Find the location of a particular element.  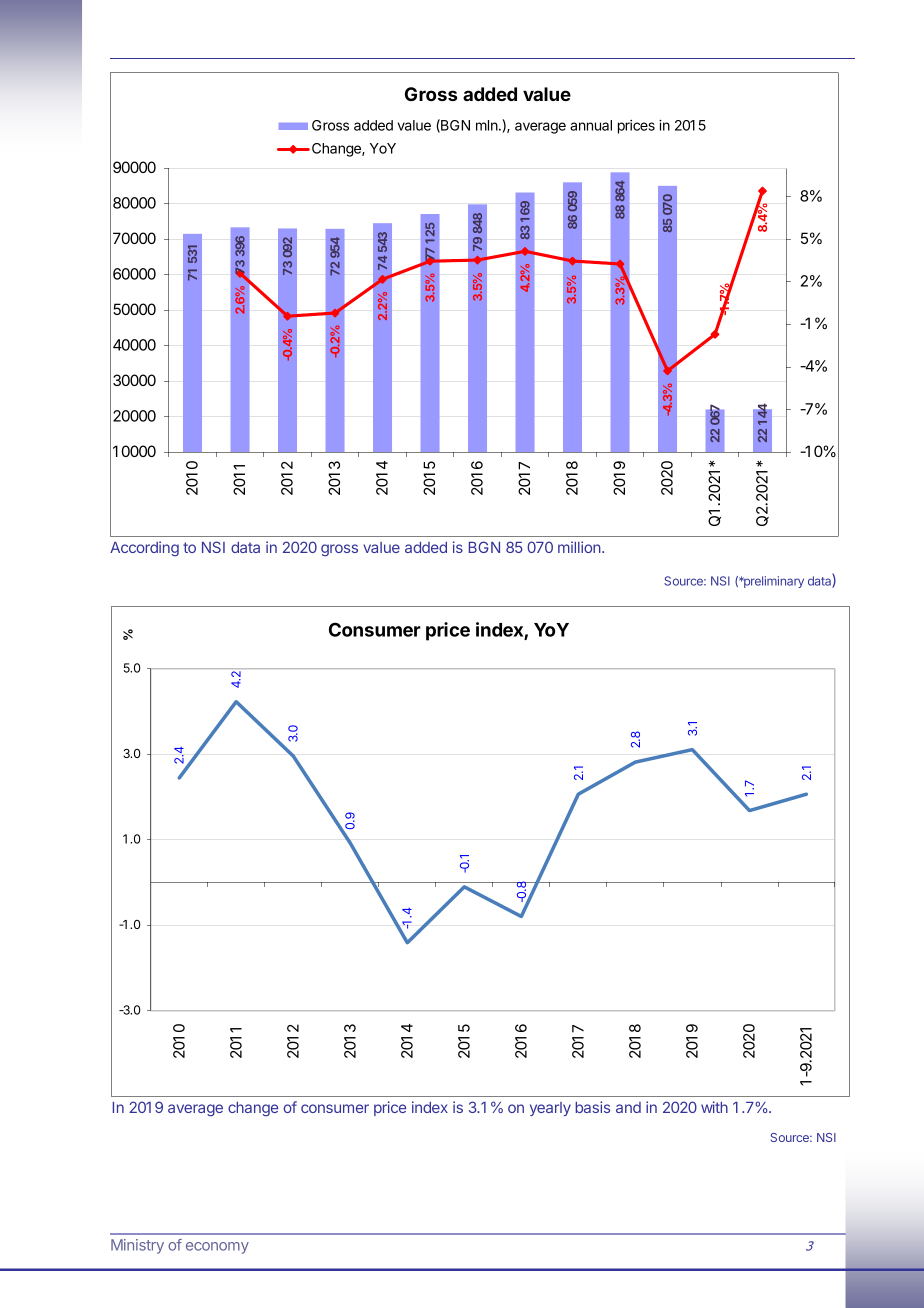

annual is located at coordinates (591, 125).
